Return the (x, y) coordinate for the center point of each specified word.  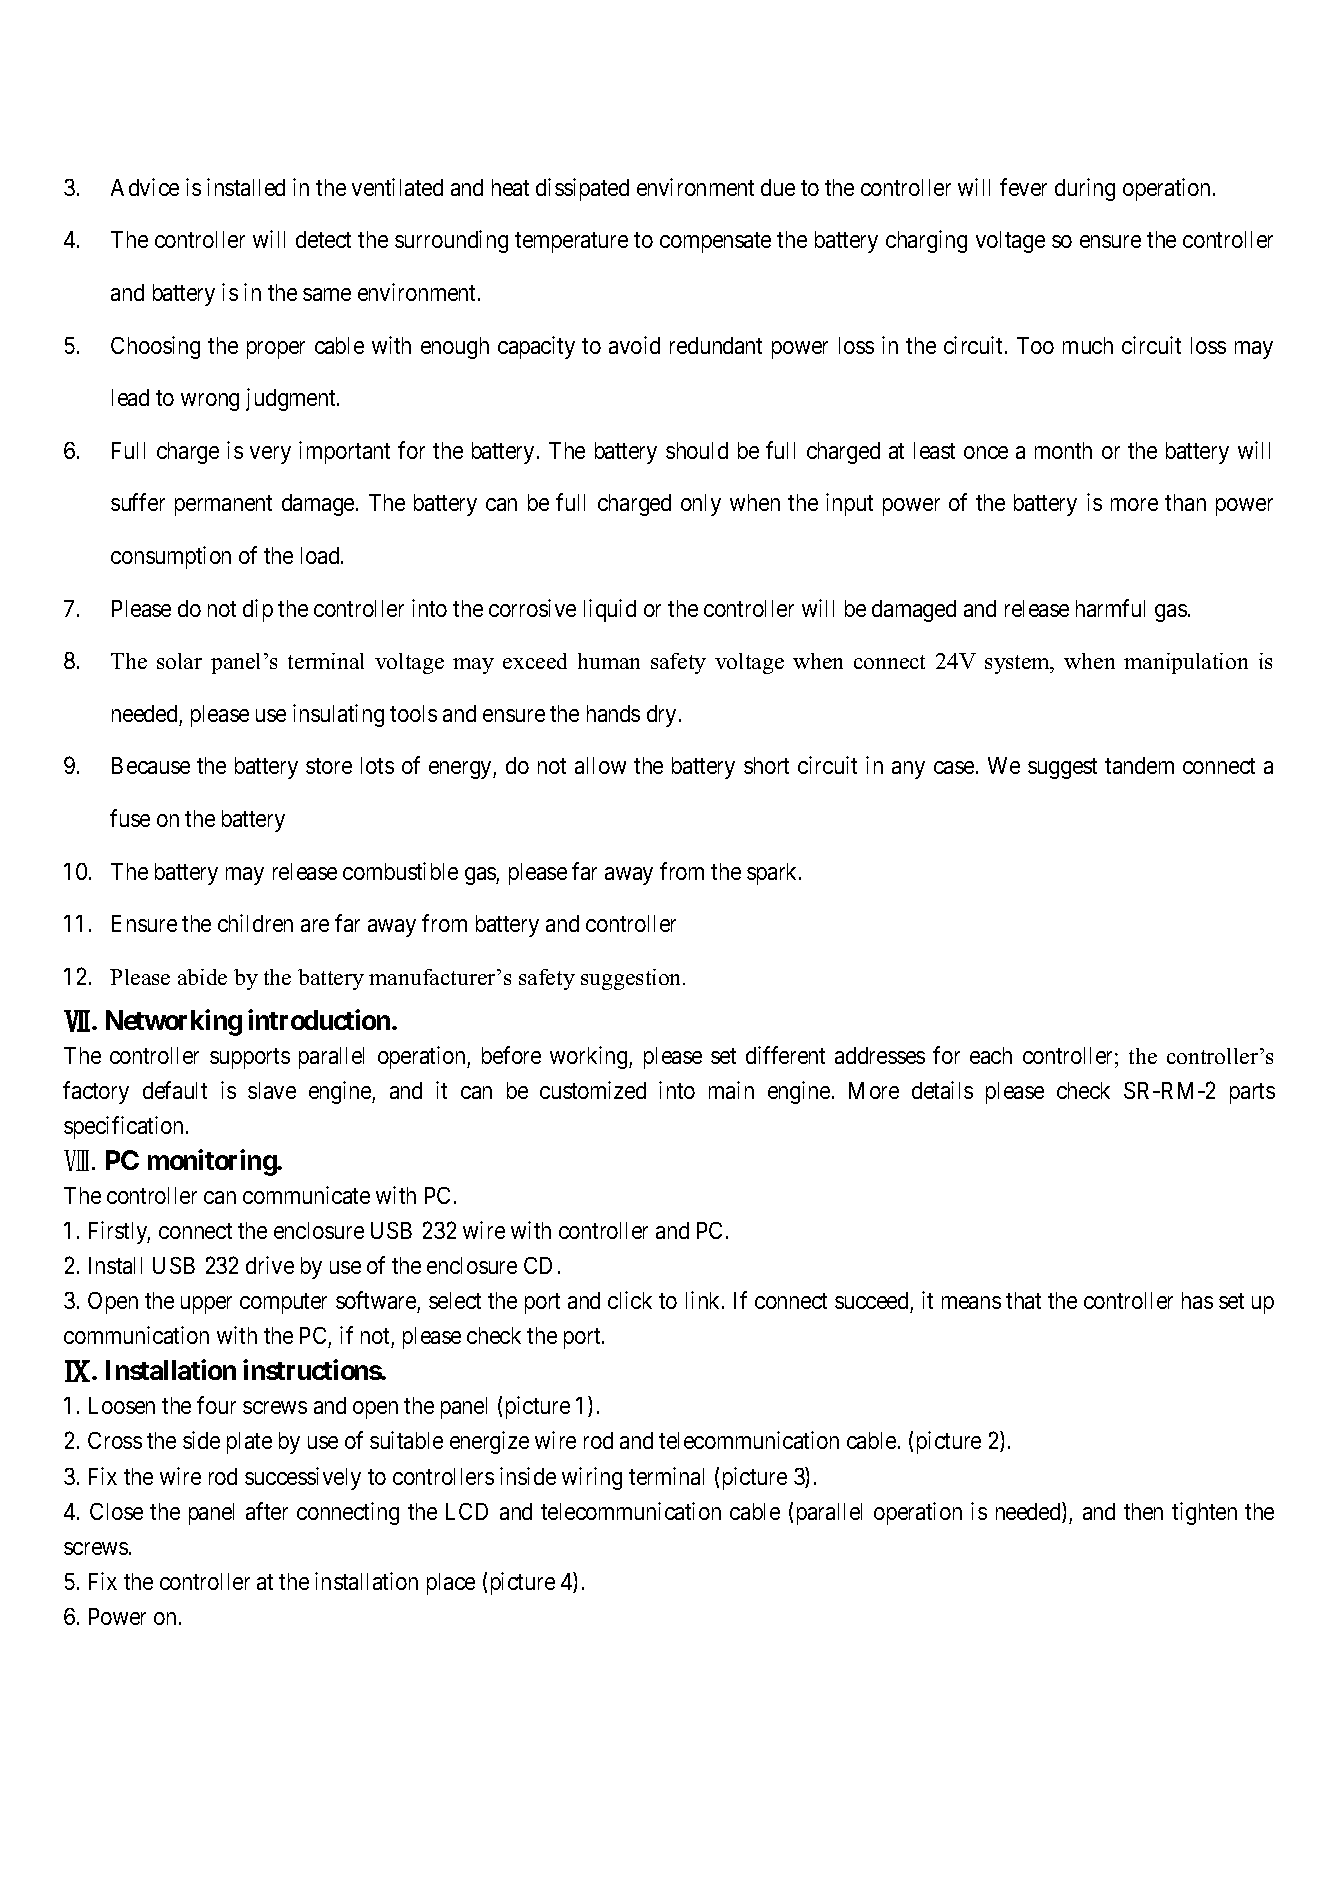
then (1143, 1511)
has (1197, 1300)
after (267, 1511)
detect (323, 239)
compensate (715, 243)
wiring (592, 1478)
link (704, 1300)
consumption (171, 557)
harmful (1110, 608)
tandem (1139, 765)
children (255, 923)
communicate (306, 1195)
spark (773, 874)
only (701, 505)
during (1085, 189)
